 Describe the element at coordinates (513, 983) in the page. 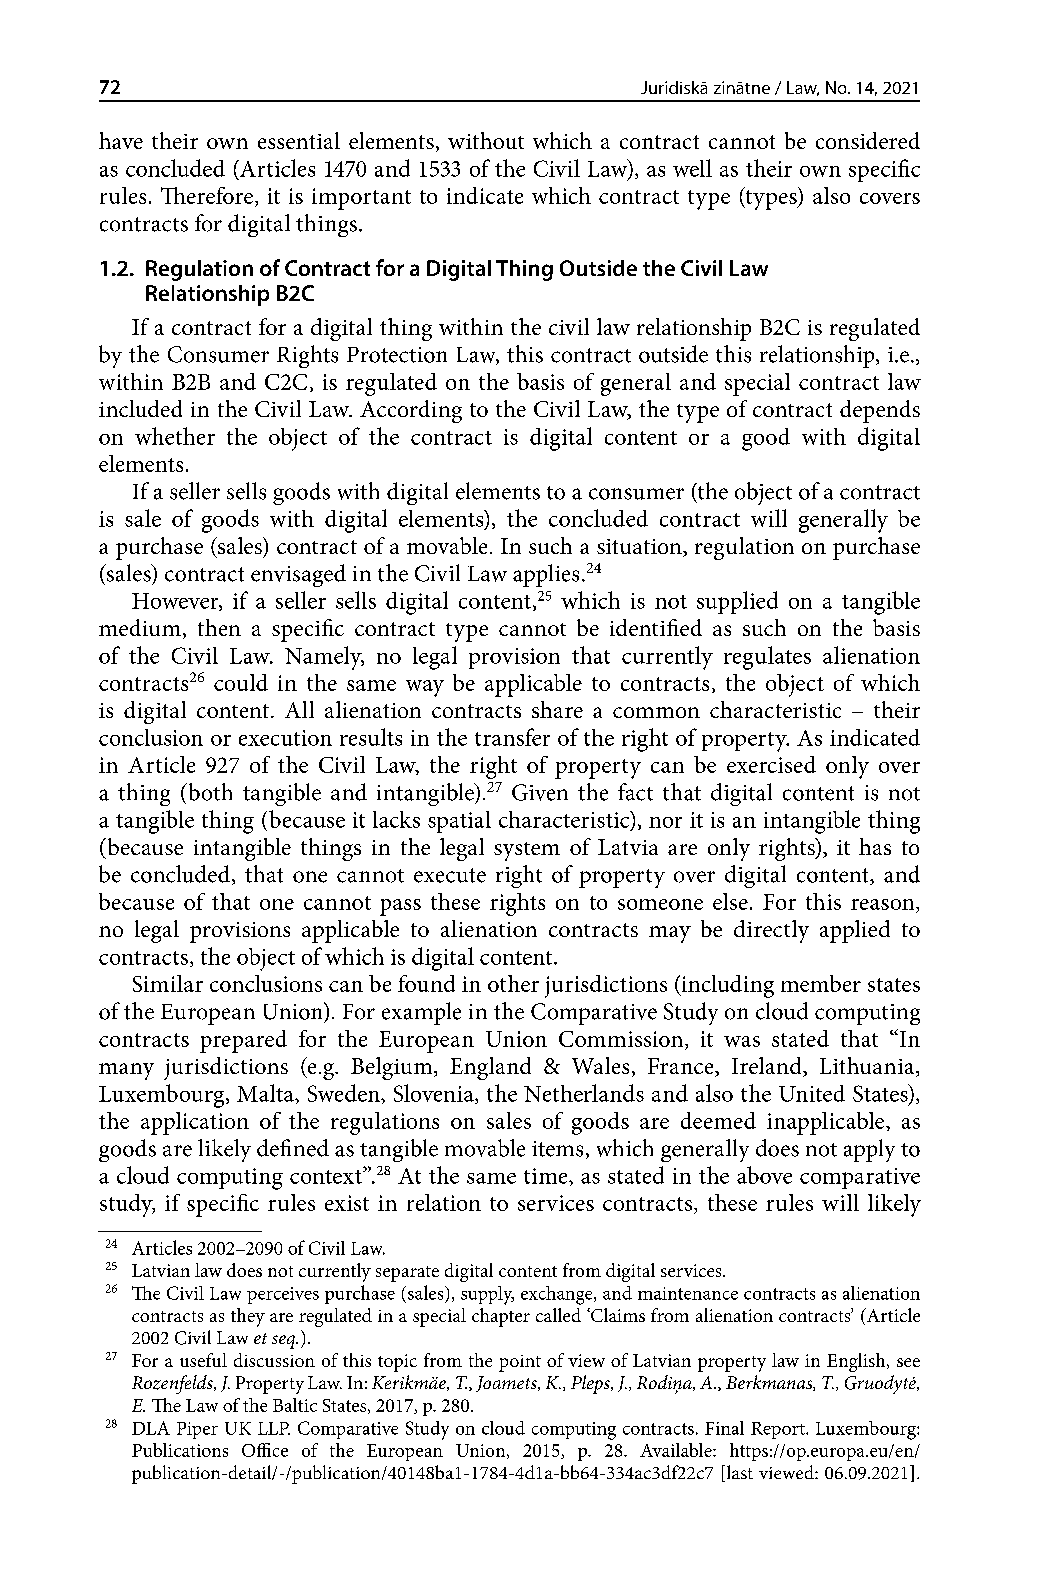

I see `other` at that location.
